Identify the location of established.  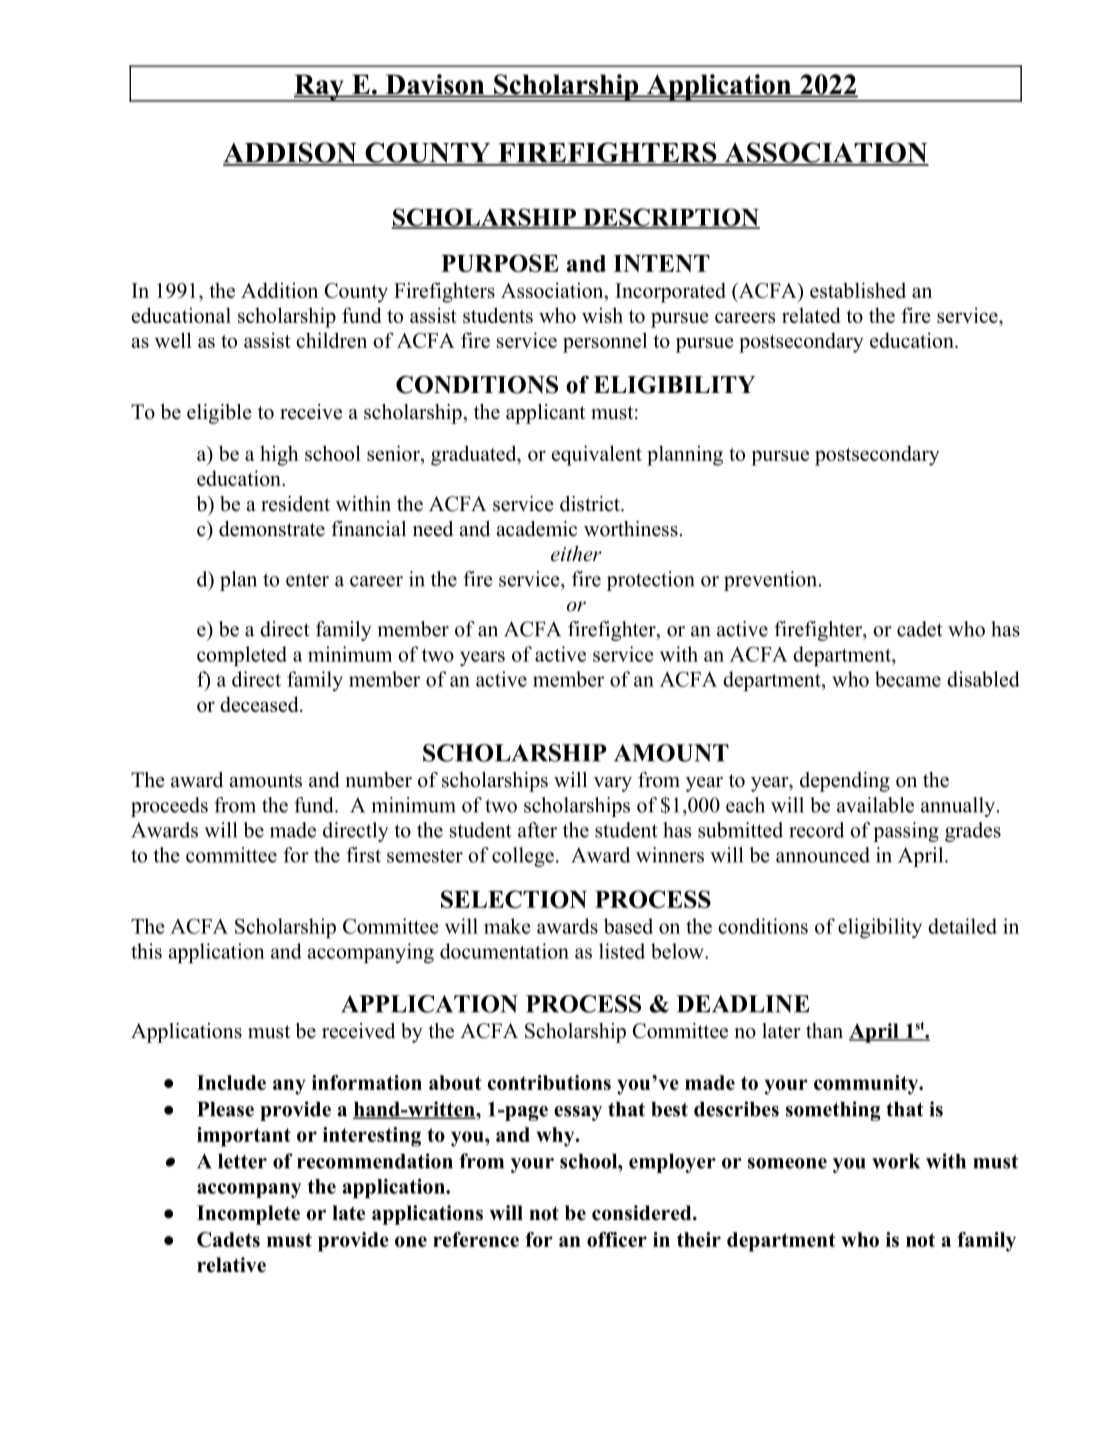
(858, 290).
